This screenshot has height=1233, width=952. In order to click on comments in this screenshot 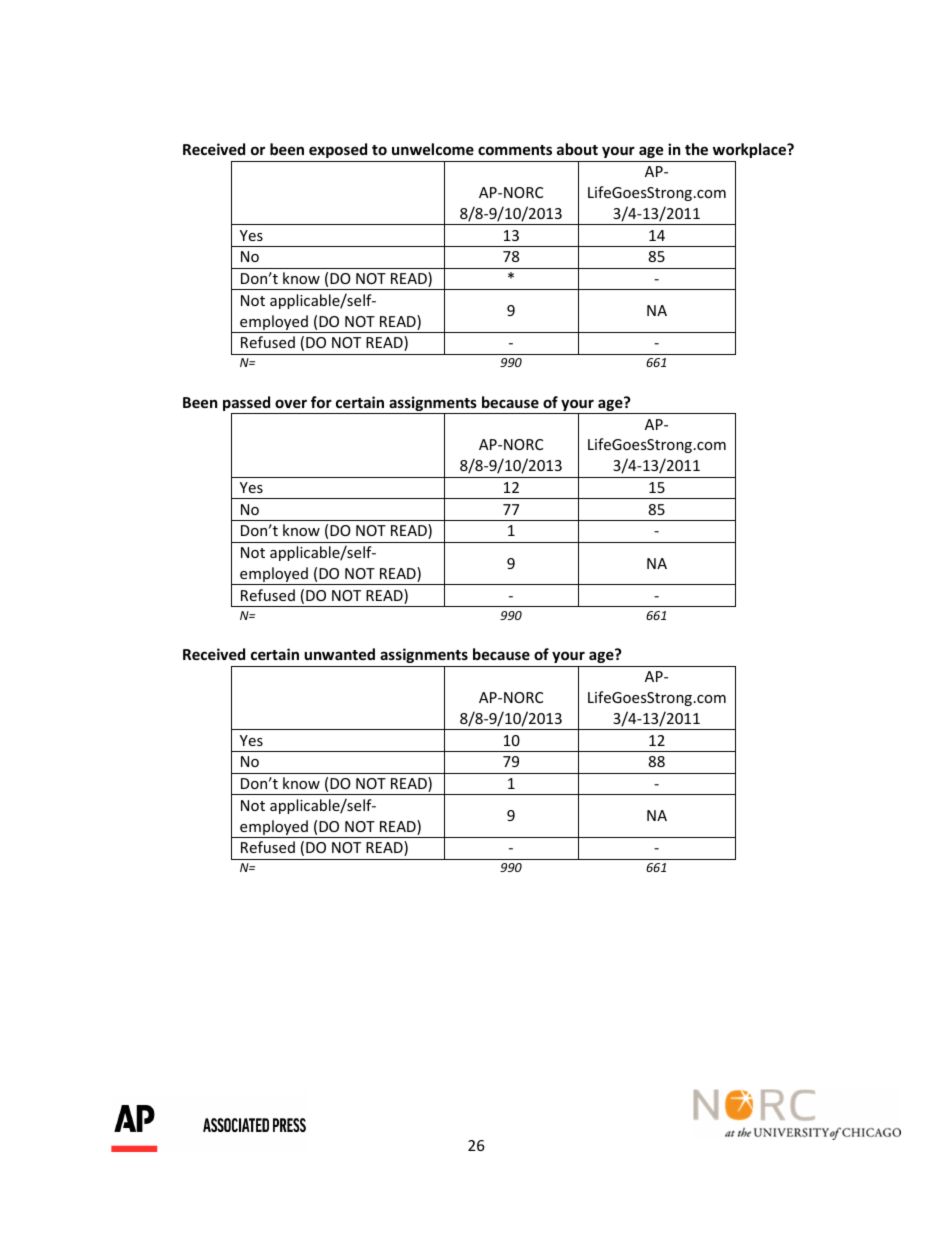, I will do `click(515, 150)`.
